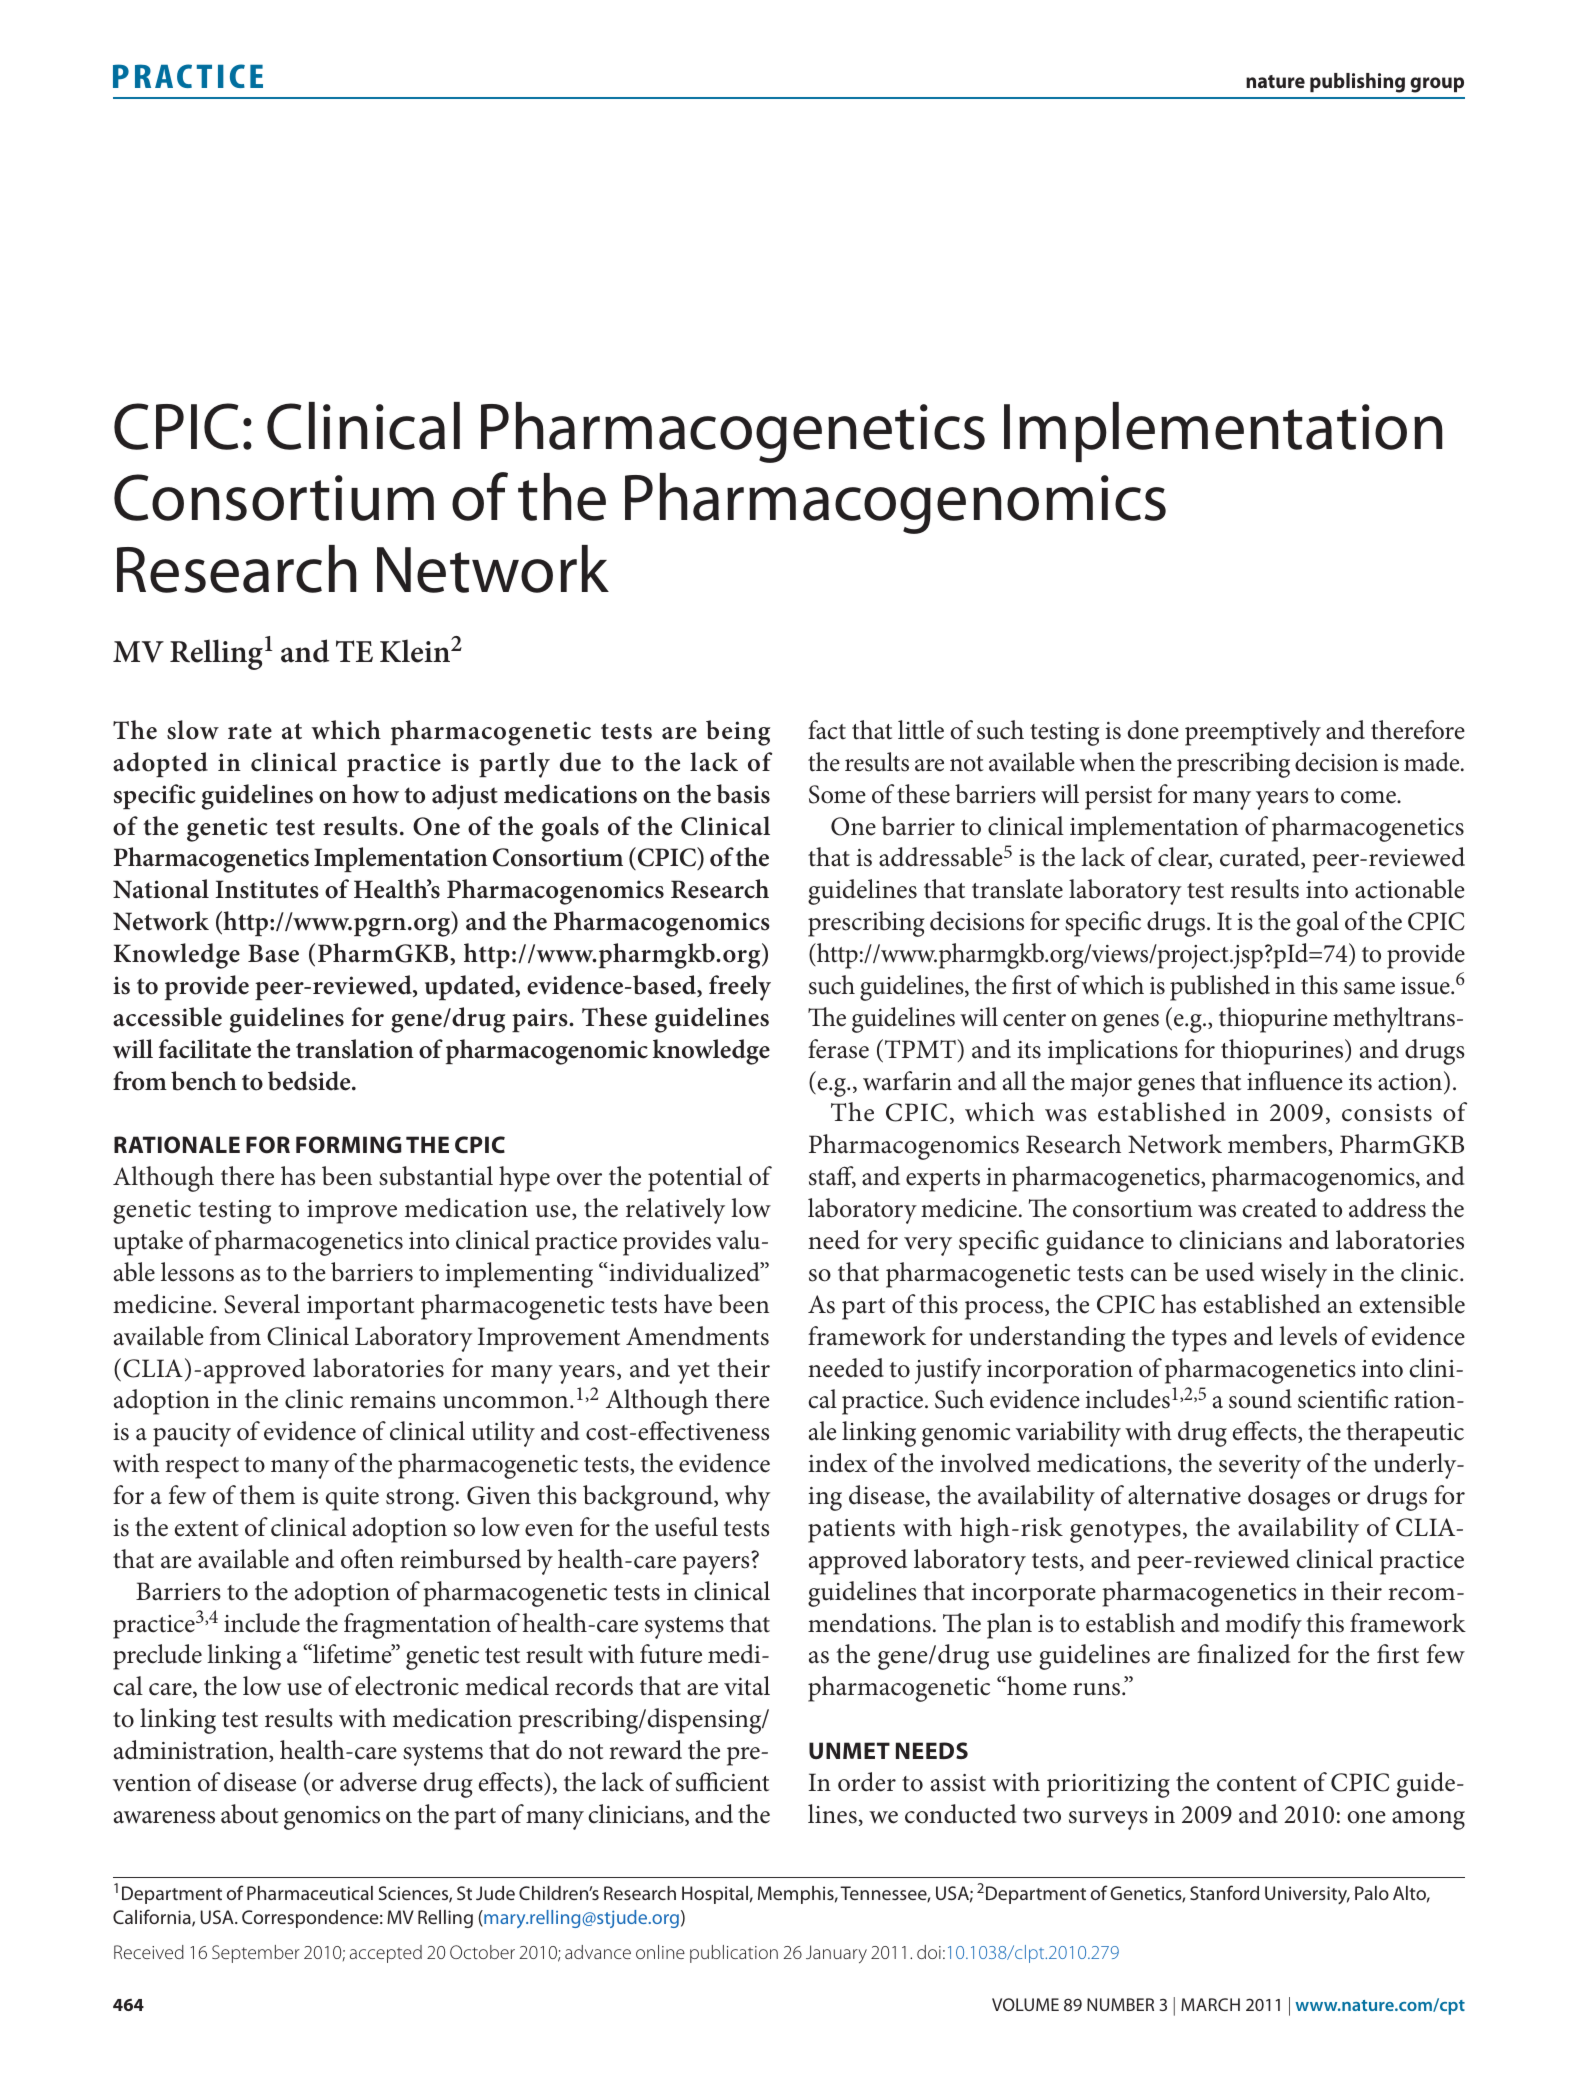 The height and width of the screenshot is (2080, 1578). What do you see at coordinates (1437, 85) in the screenshot?
I see `group` at bounding box center [1437, 85].
